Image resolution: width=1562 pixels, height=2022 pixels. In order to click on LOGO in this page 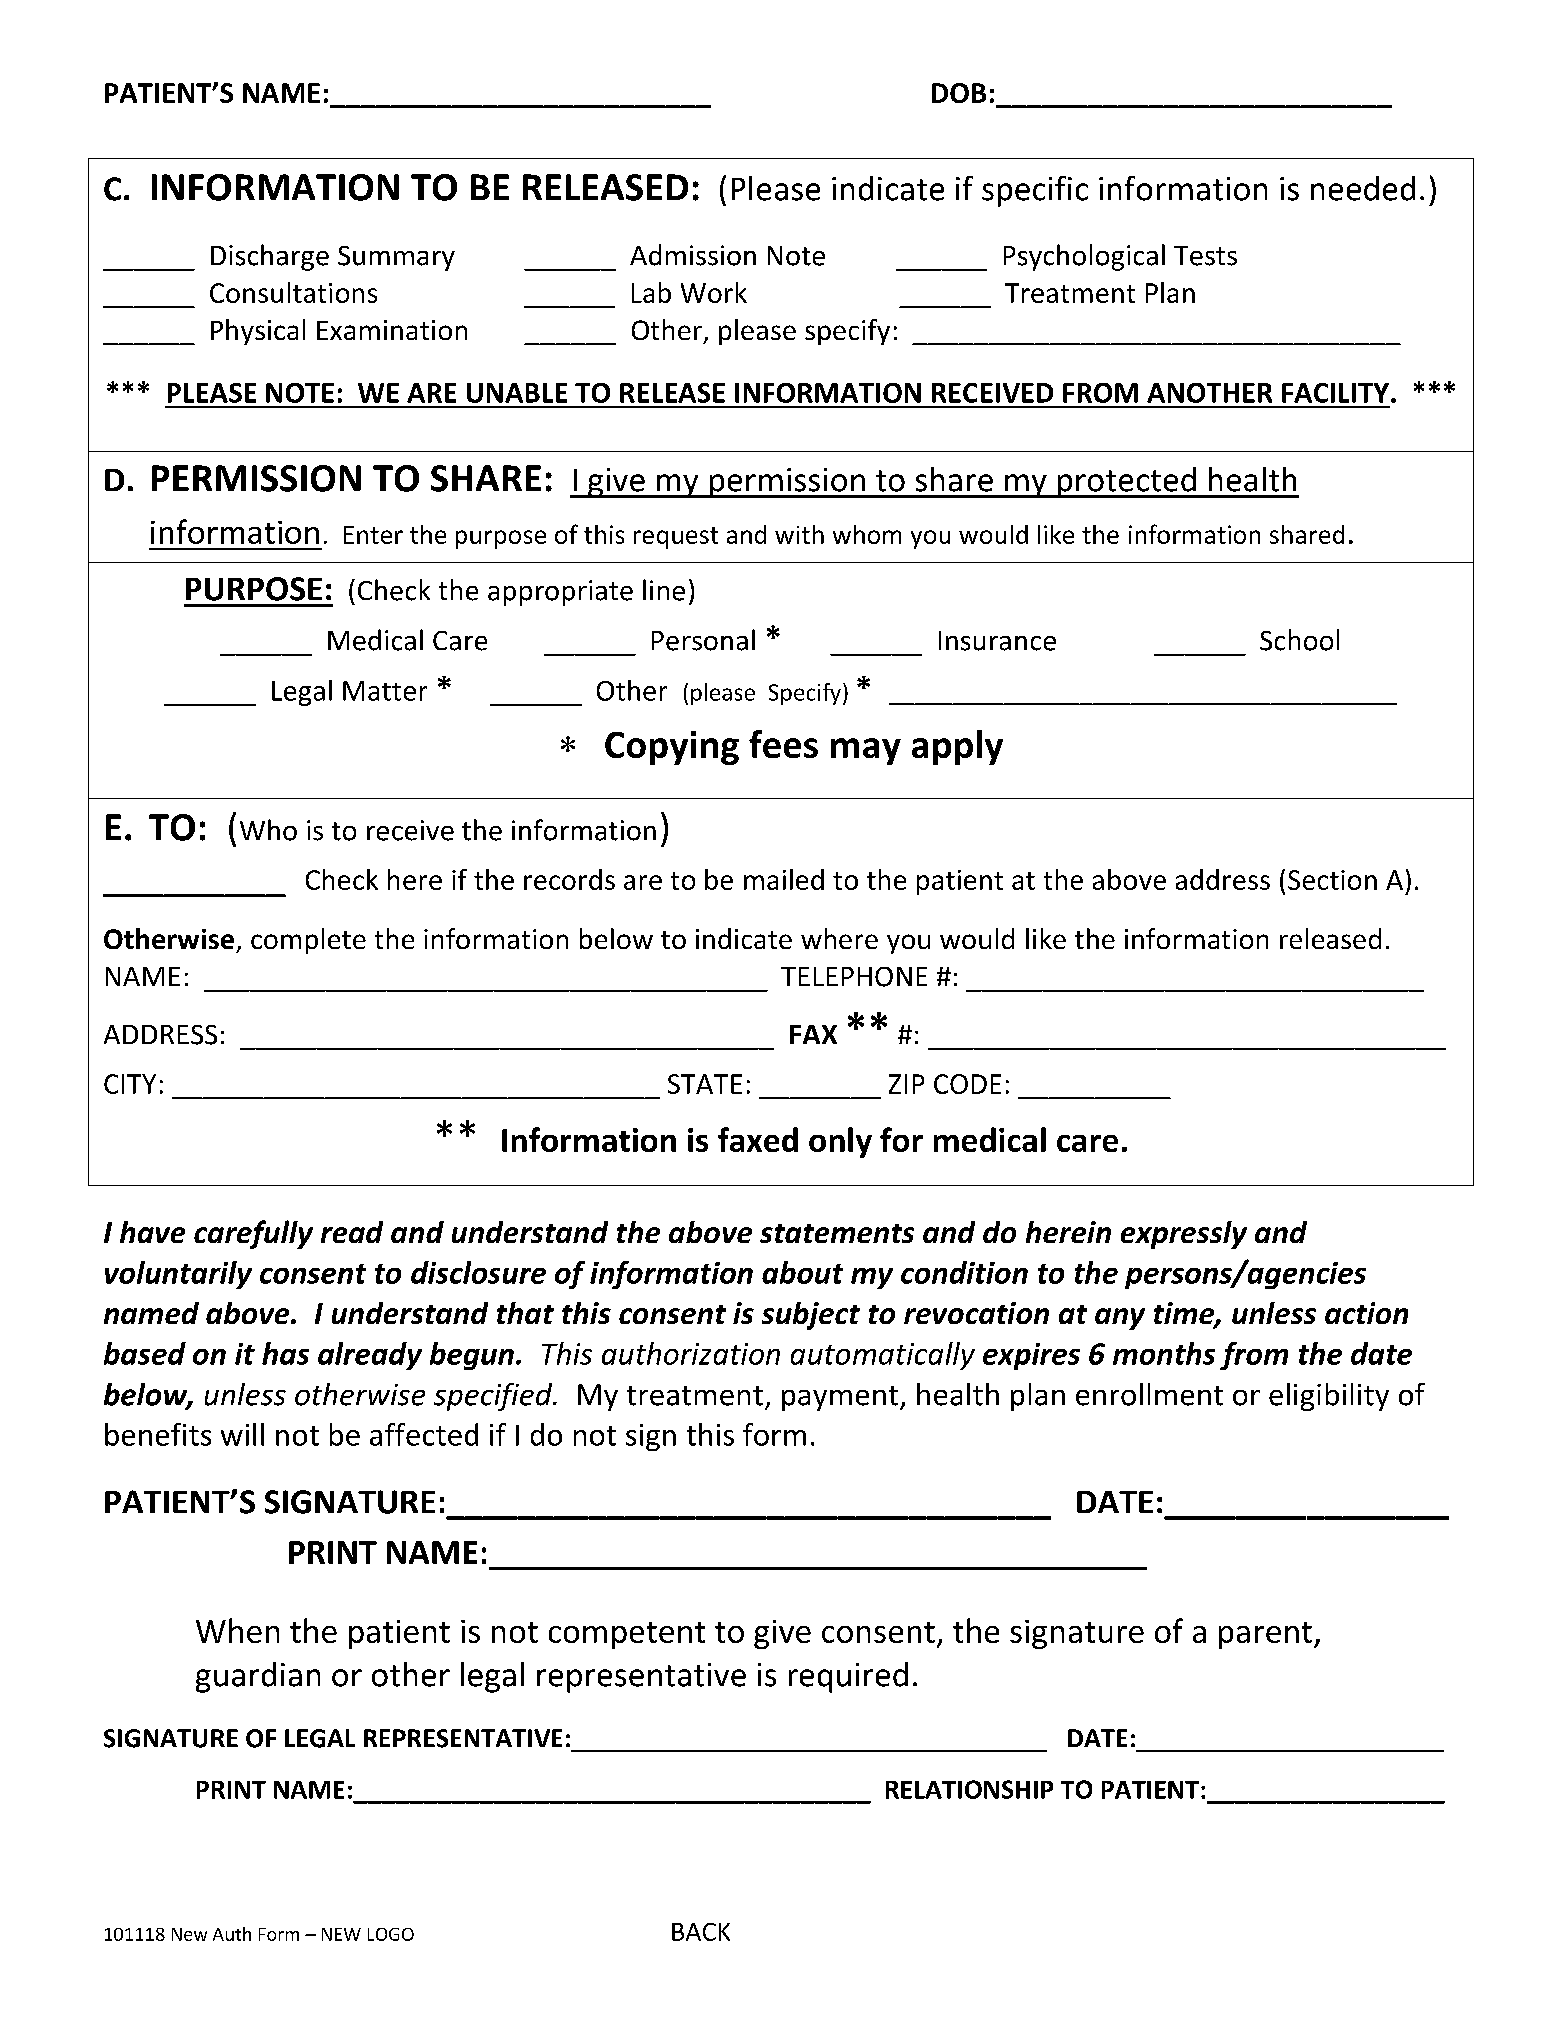, I will do `click(391, 1934)`.
